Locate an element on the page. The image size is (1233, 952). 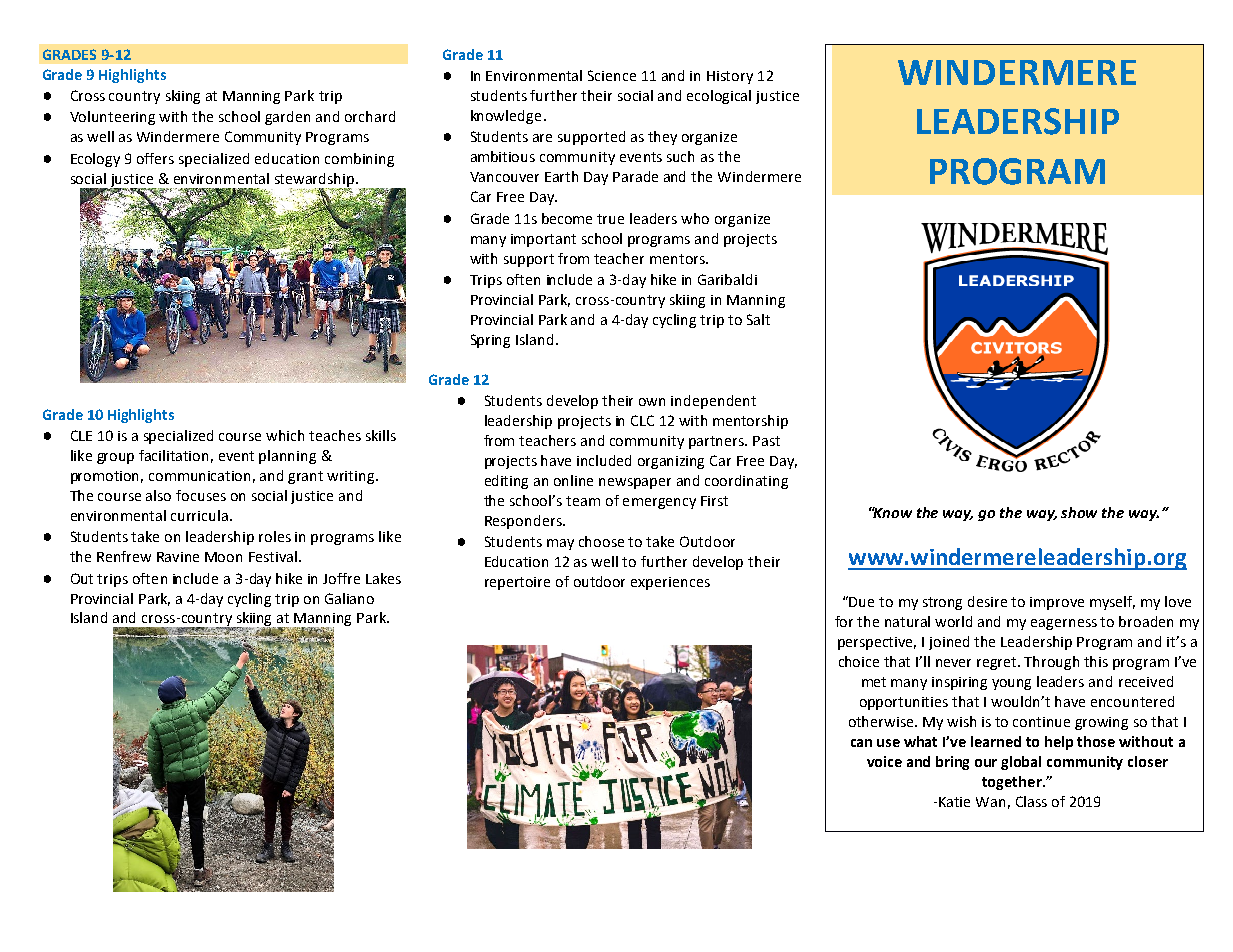
show is located at coordinates (1079, 512).
